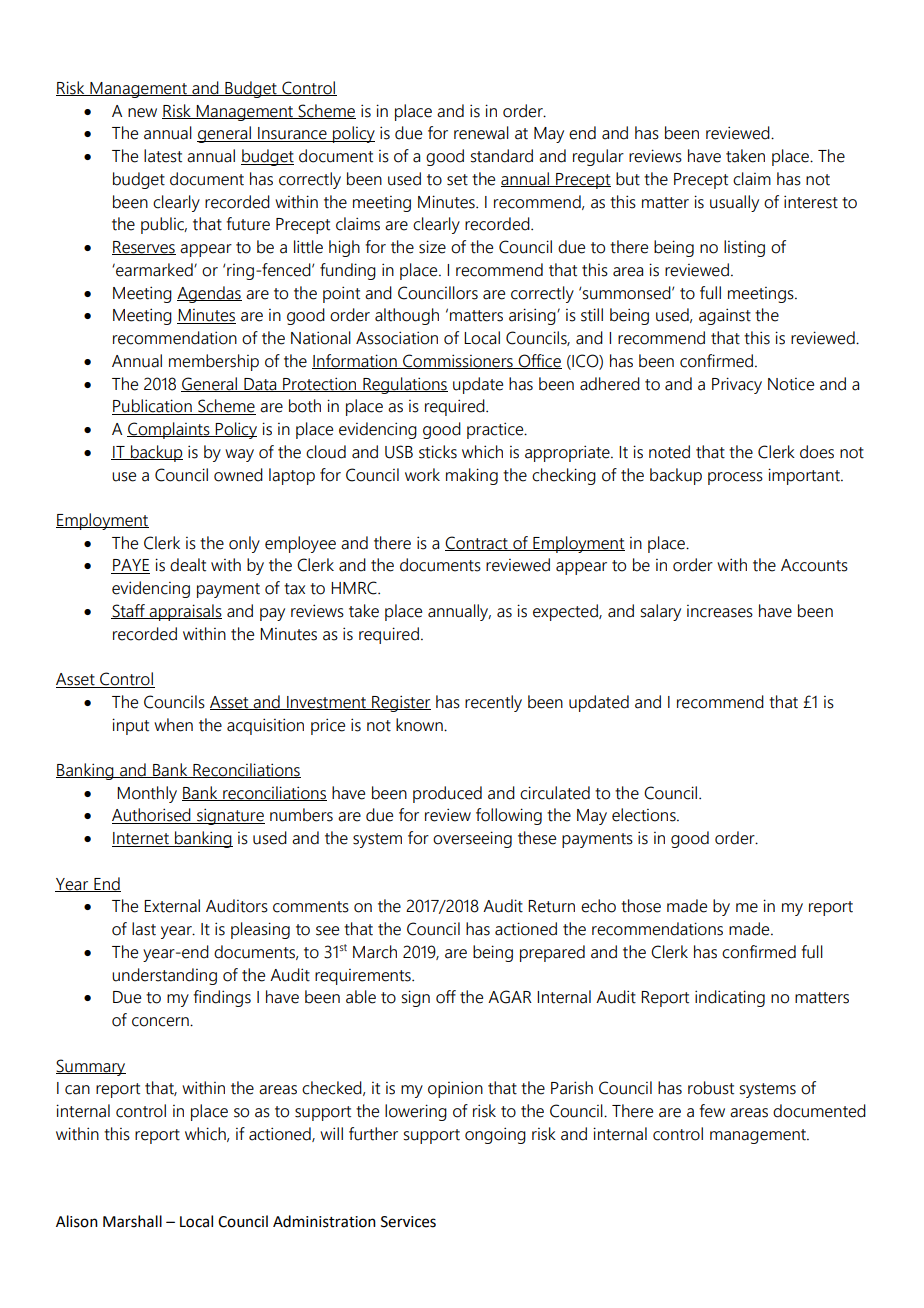  I want to click on Marshall, so click(132, 1221).
